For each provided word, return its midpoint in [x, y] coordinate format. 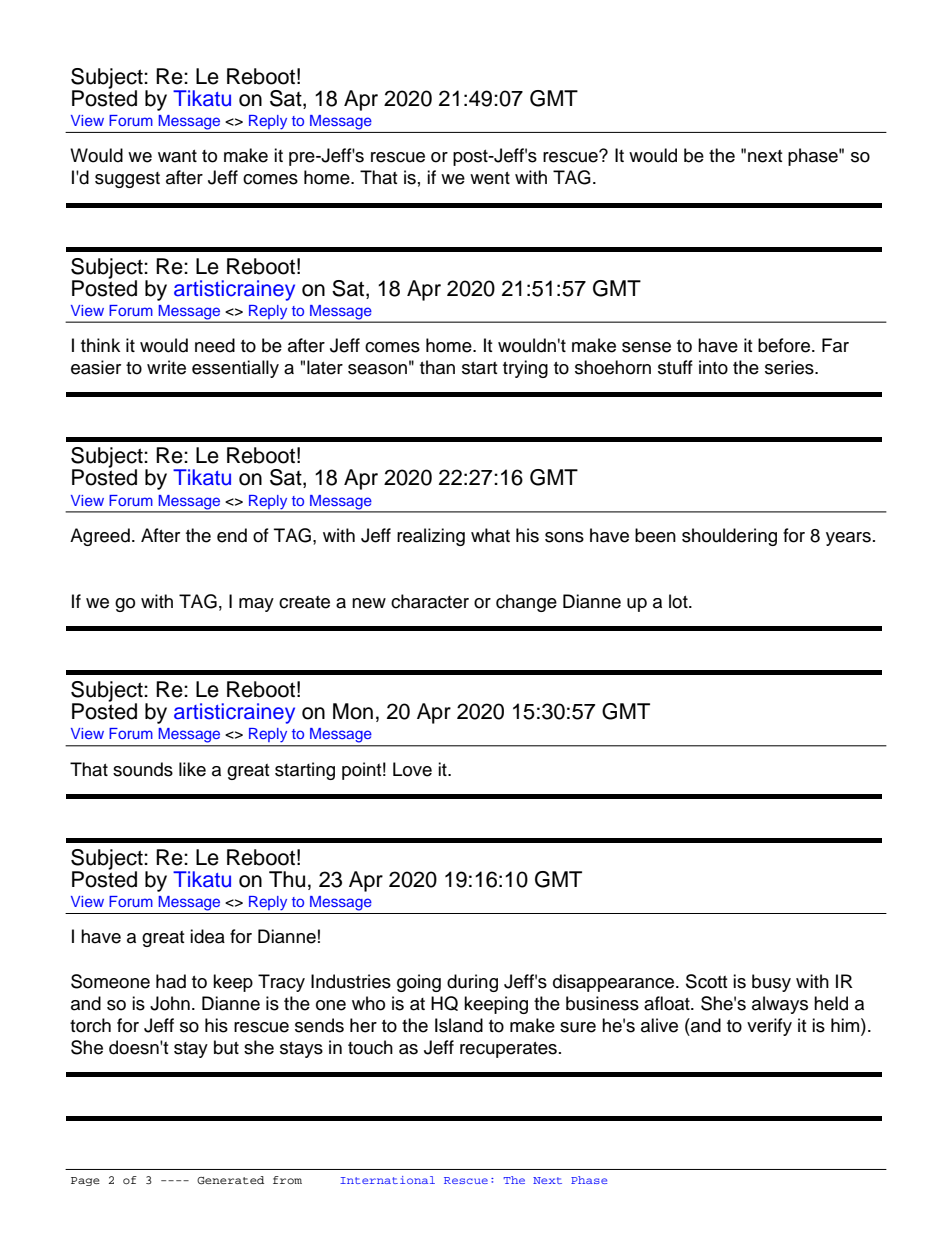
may [256, 605]
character [430, 601]
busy [771, 983]
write [166, 367]
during [472, 983]
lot [679, 601]
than [437, 367]
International [387, 1180]
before [785, 345]
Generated [230, 1180]
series [790, 367]
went [490, 178]
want [177, 156]
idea [207, 936]
